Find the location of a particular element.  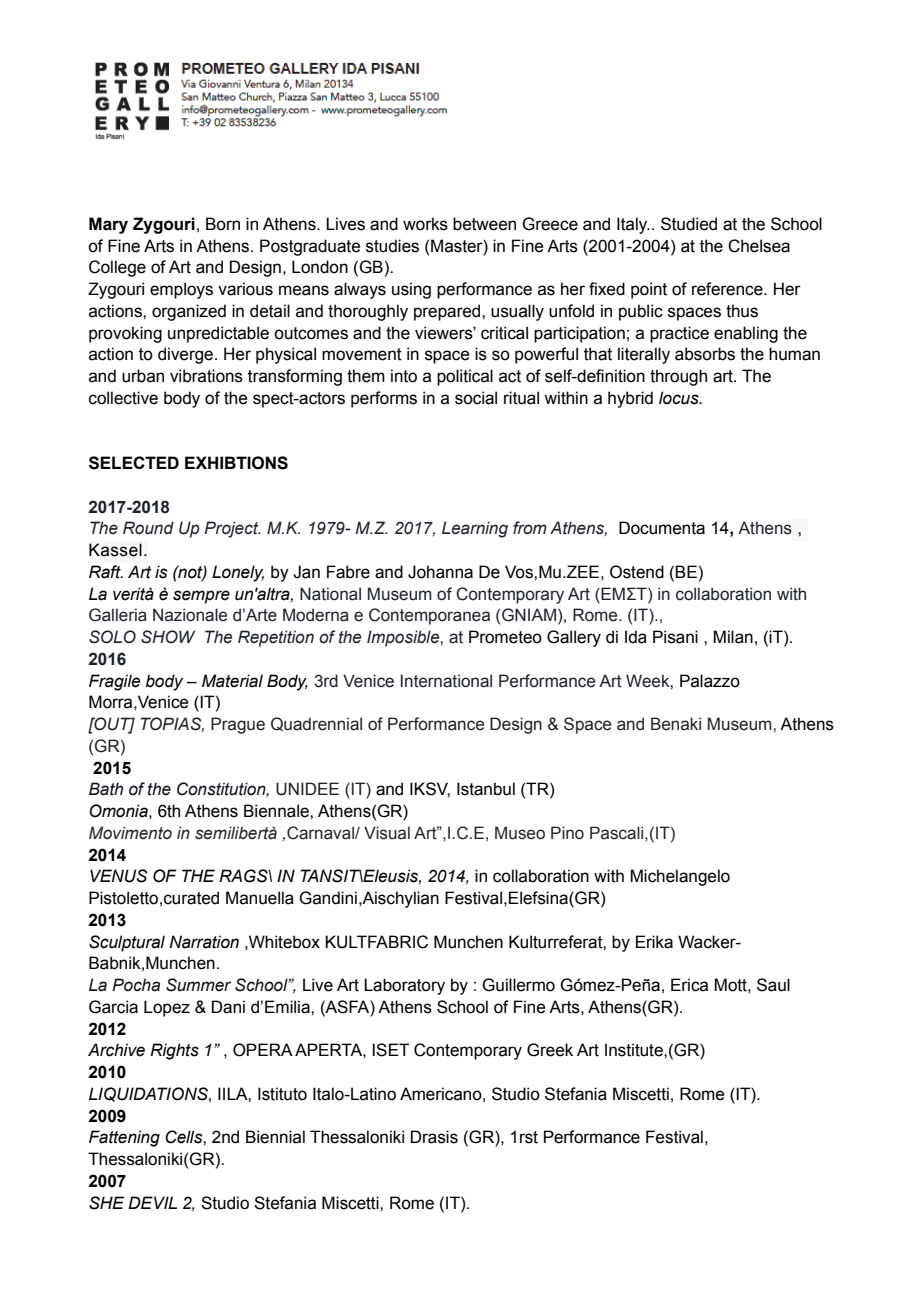

Erika is located at coordinates (654, 942).
